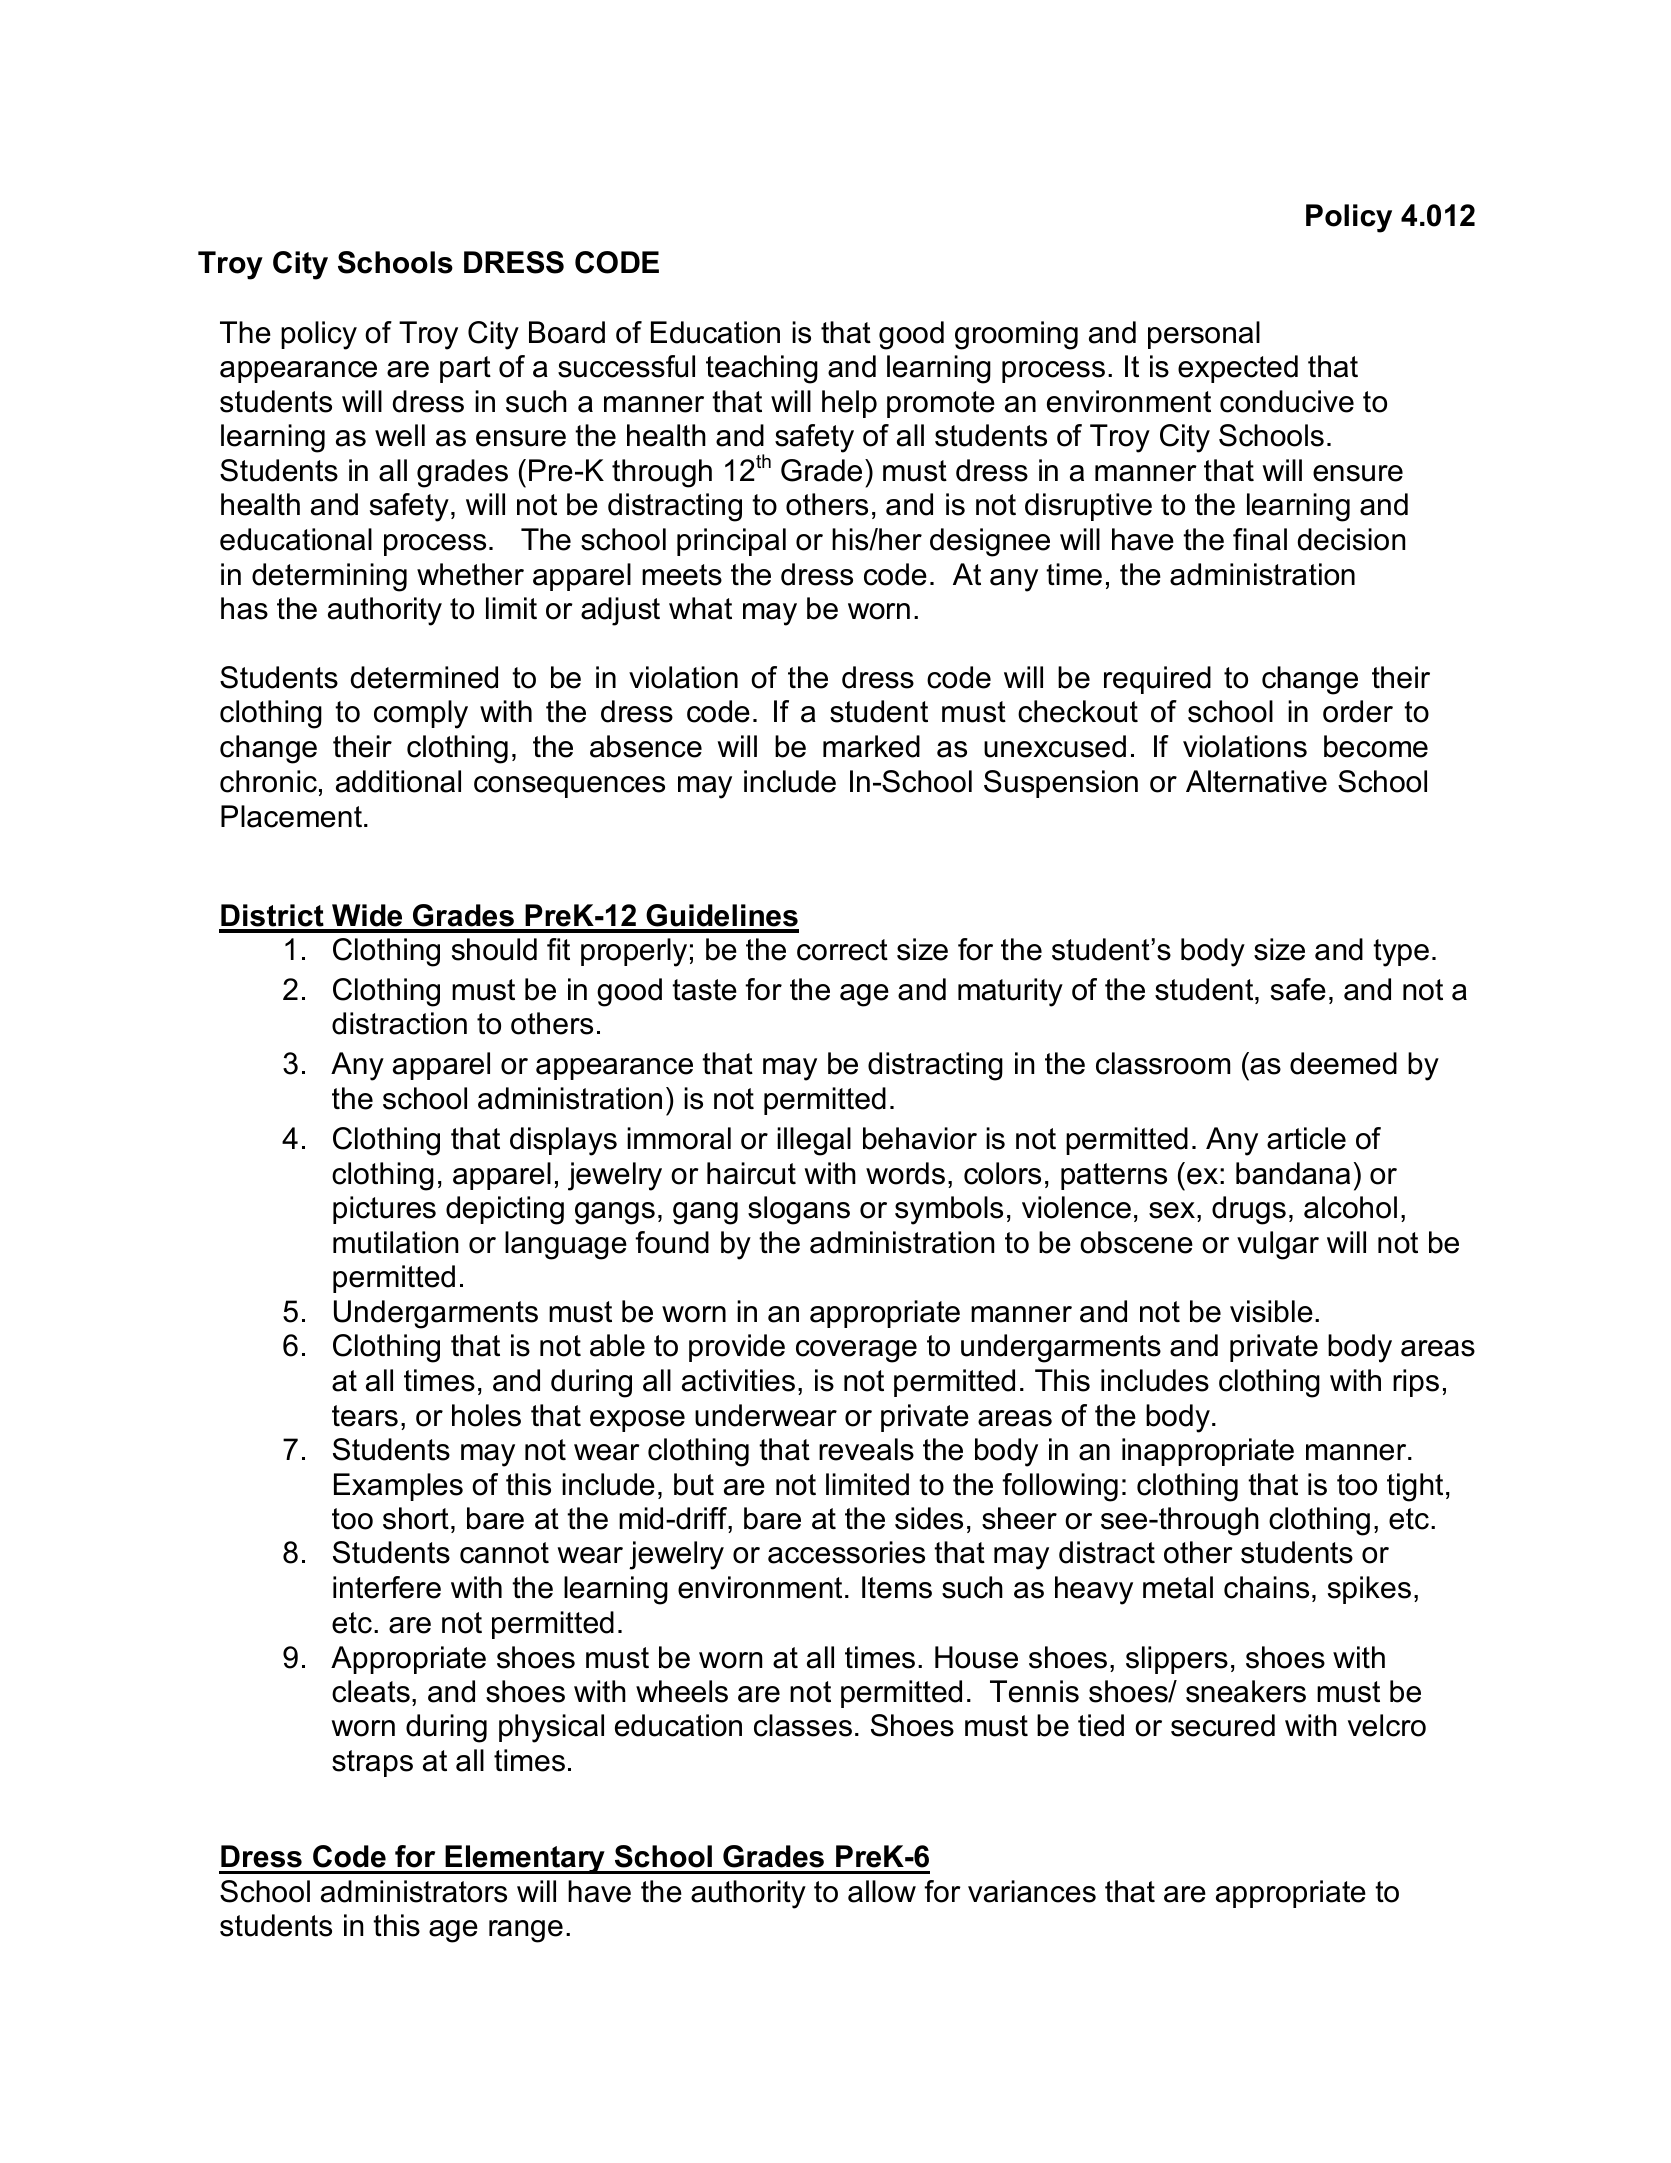  Describe the element at coordinates (1306, 1138) in the document. I see `article` at that location.
